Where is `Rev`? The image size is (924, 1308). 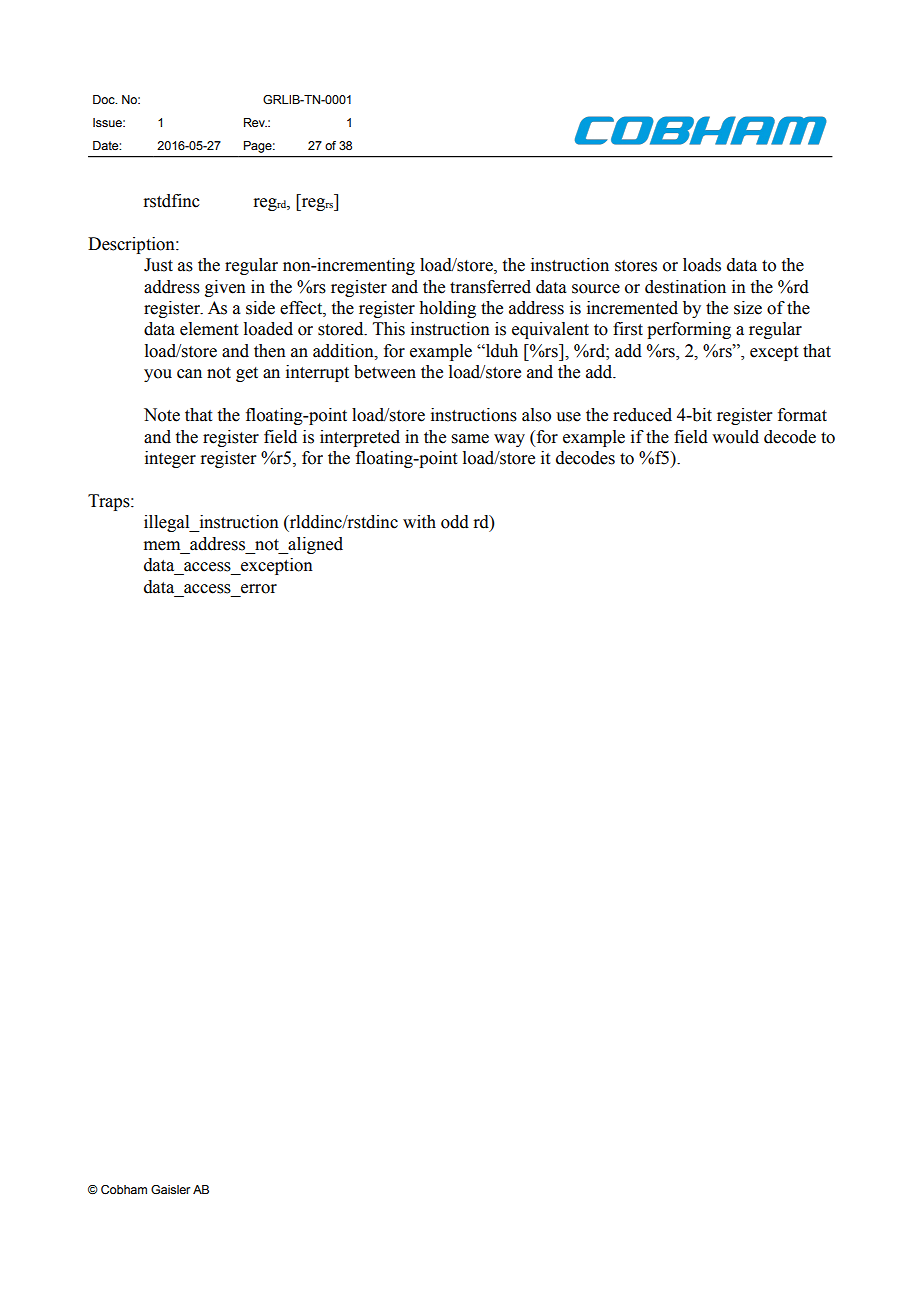
Rev is located at coordinates (255, 122).
